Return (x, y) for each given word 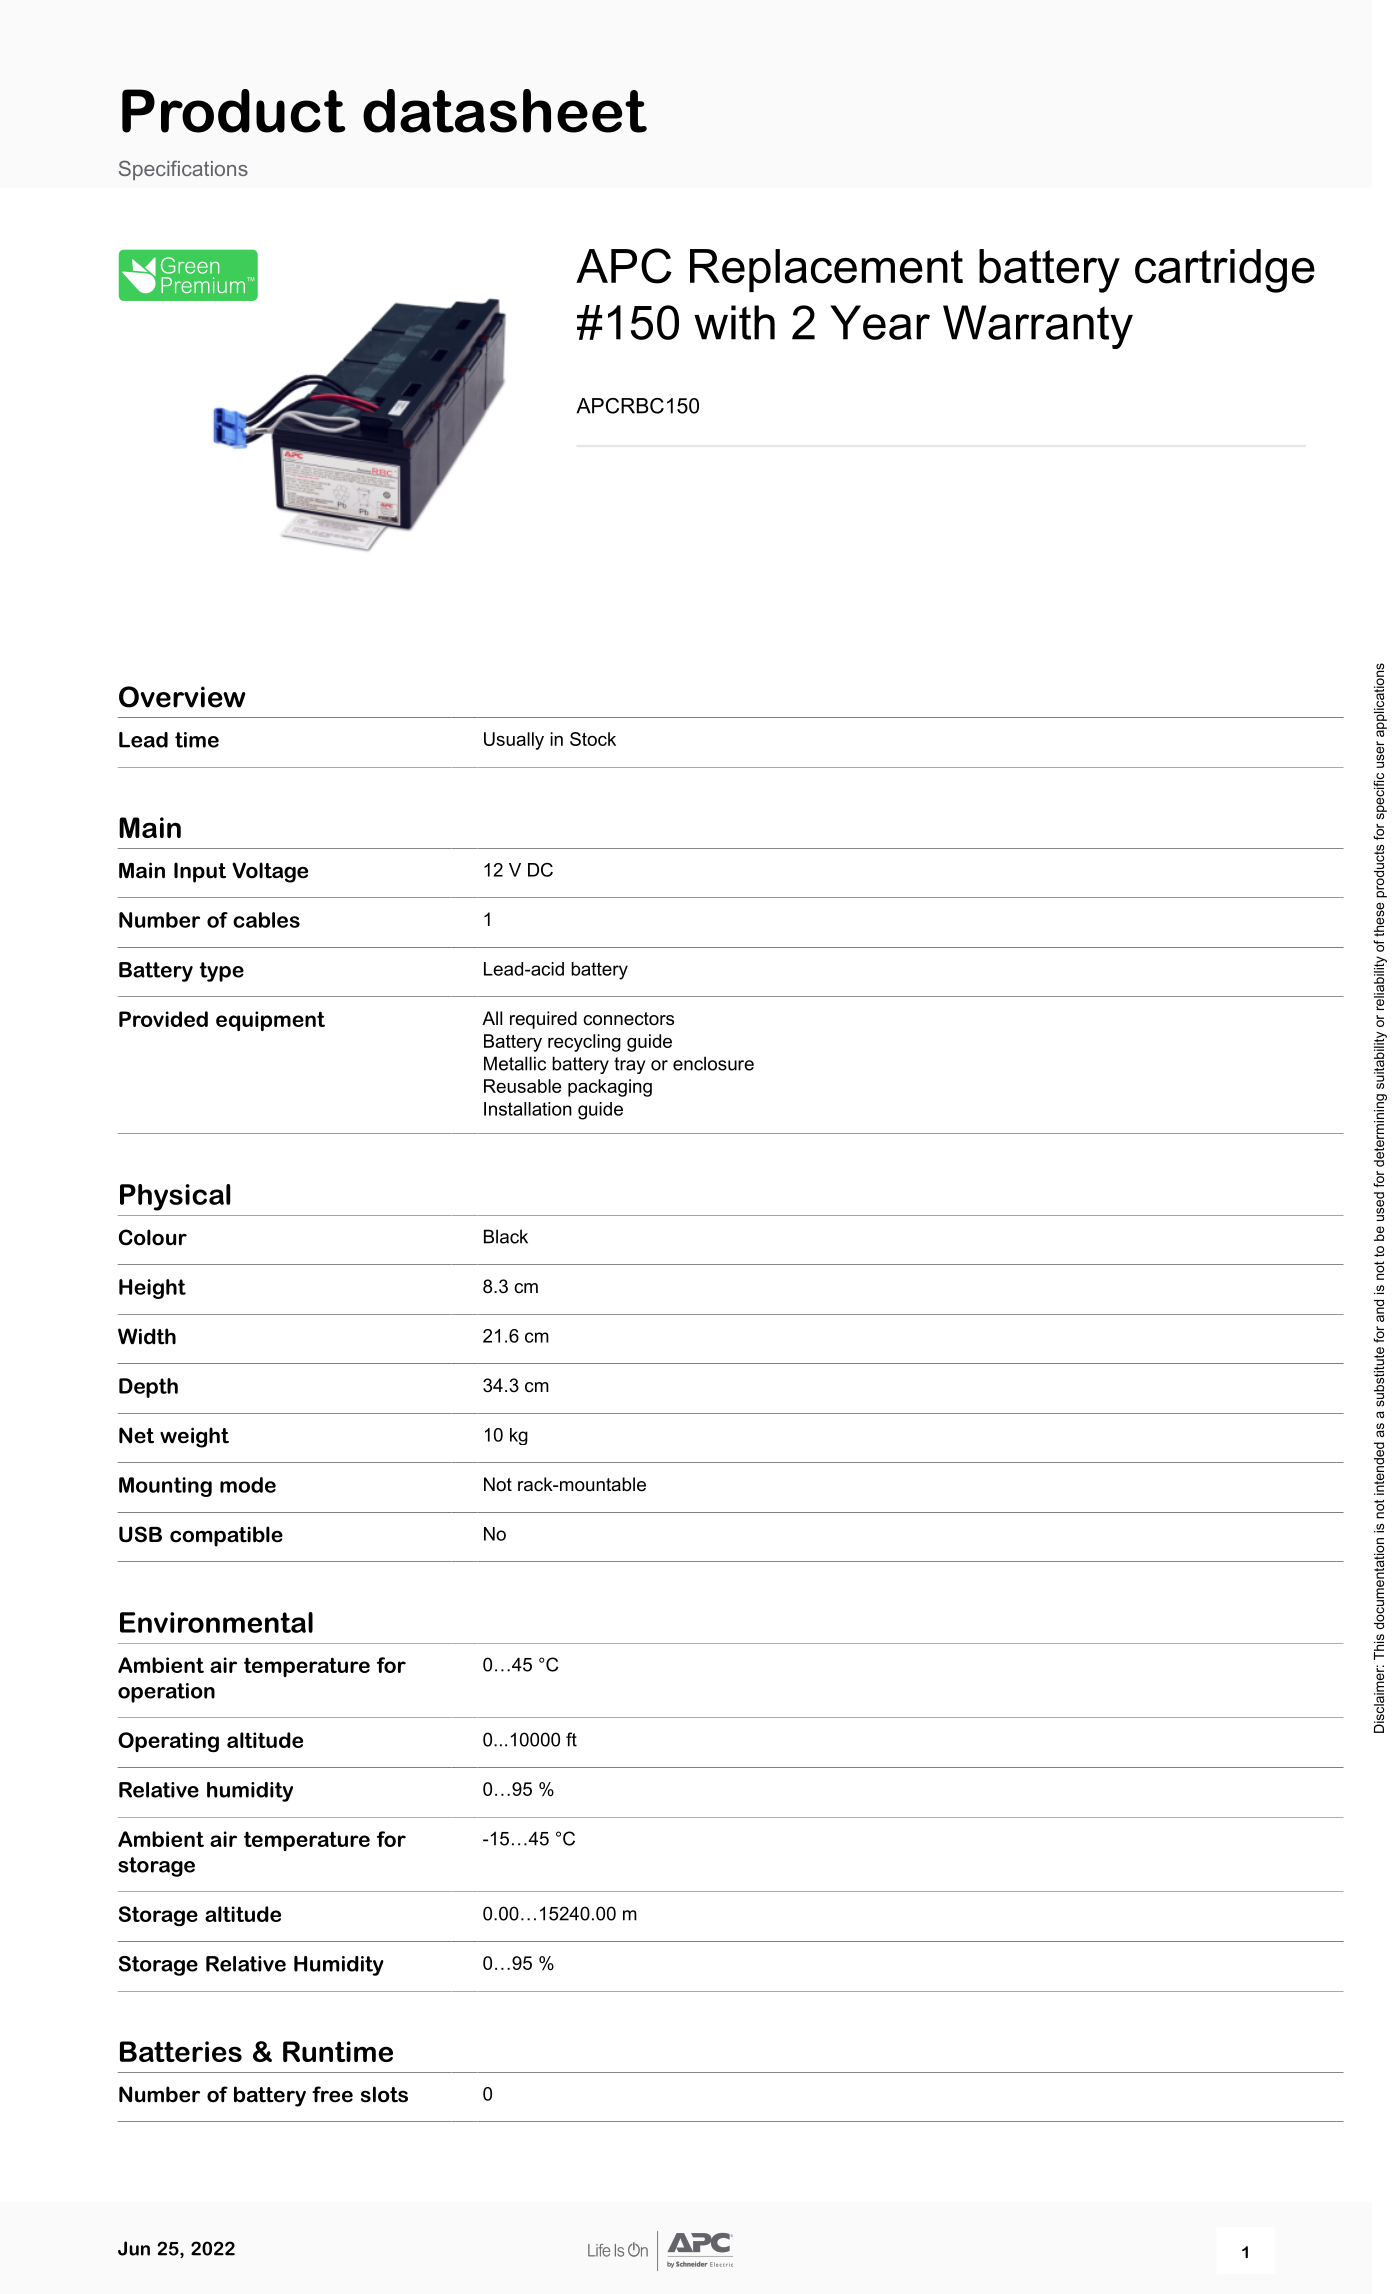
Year (880, 322)
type (222, 972)
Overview (182, 697)
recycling (584, 1043)
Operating (168, 1742)
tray (630, 1065)
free (332, 2094)
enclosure (713, 1063)
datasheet (505, 111)
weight (194, 1437)
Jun (134, 2248)
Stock (593, 739)
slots (384, 2094)
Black (506, 1236)
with (734, 322)
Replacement (826, 270)
